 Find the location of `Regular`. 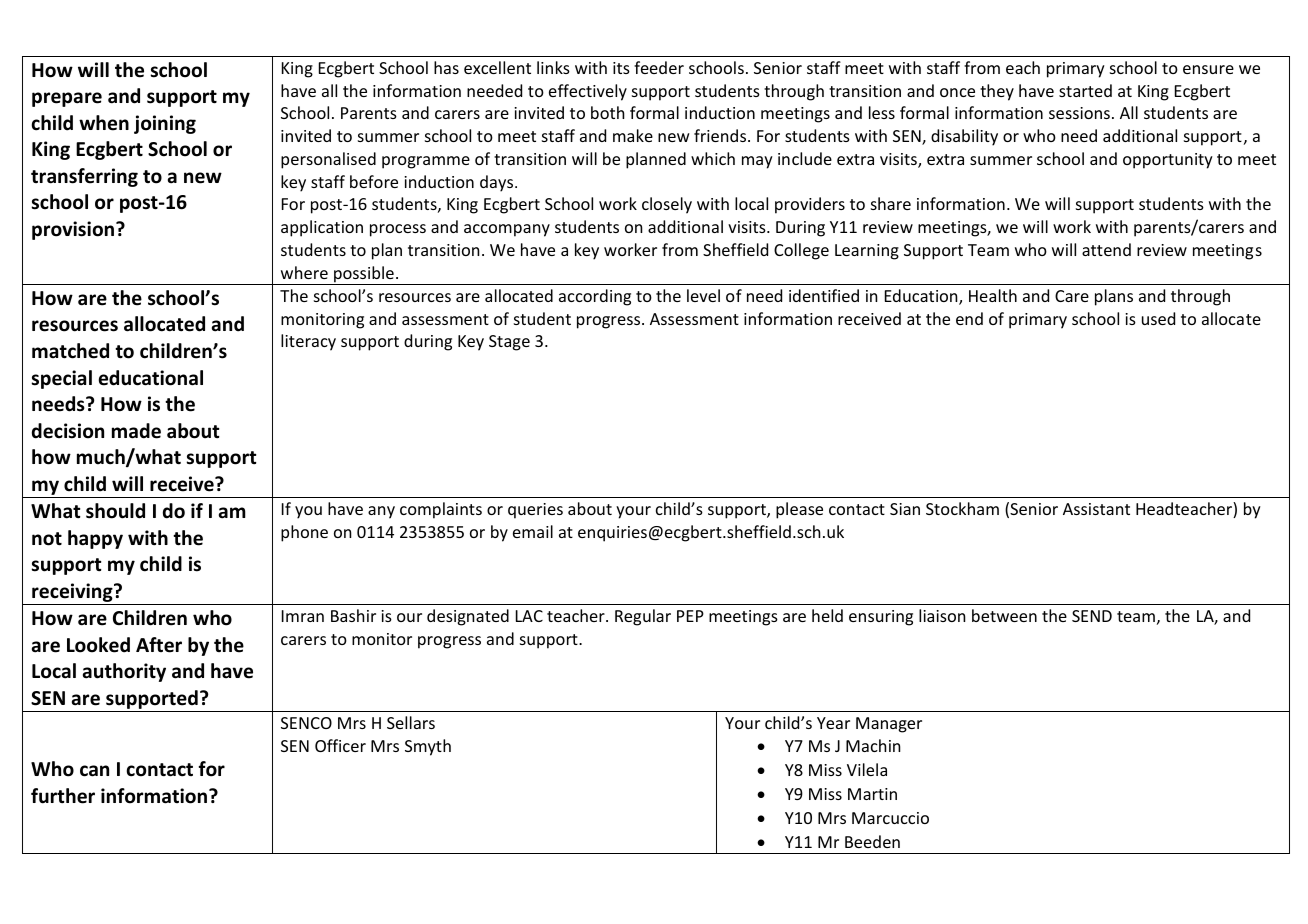

Regular is located at coordinates (643, 617).
